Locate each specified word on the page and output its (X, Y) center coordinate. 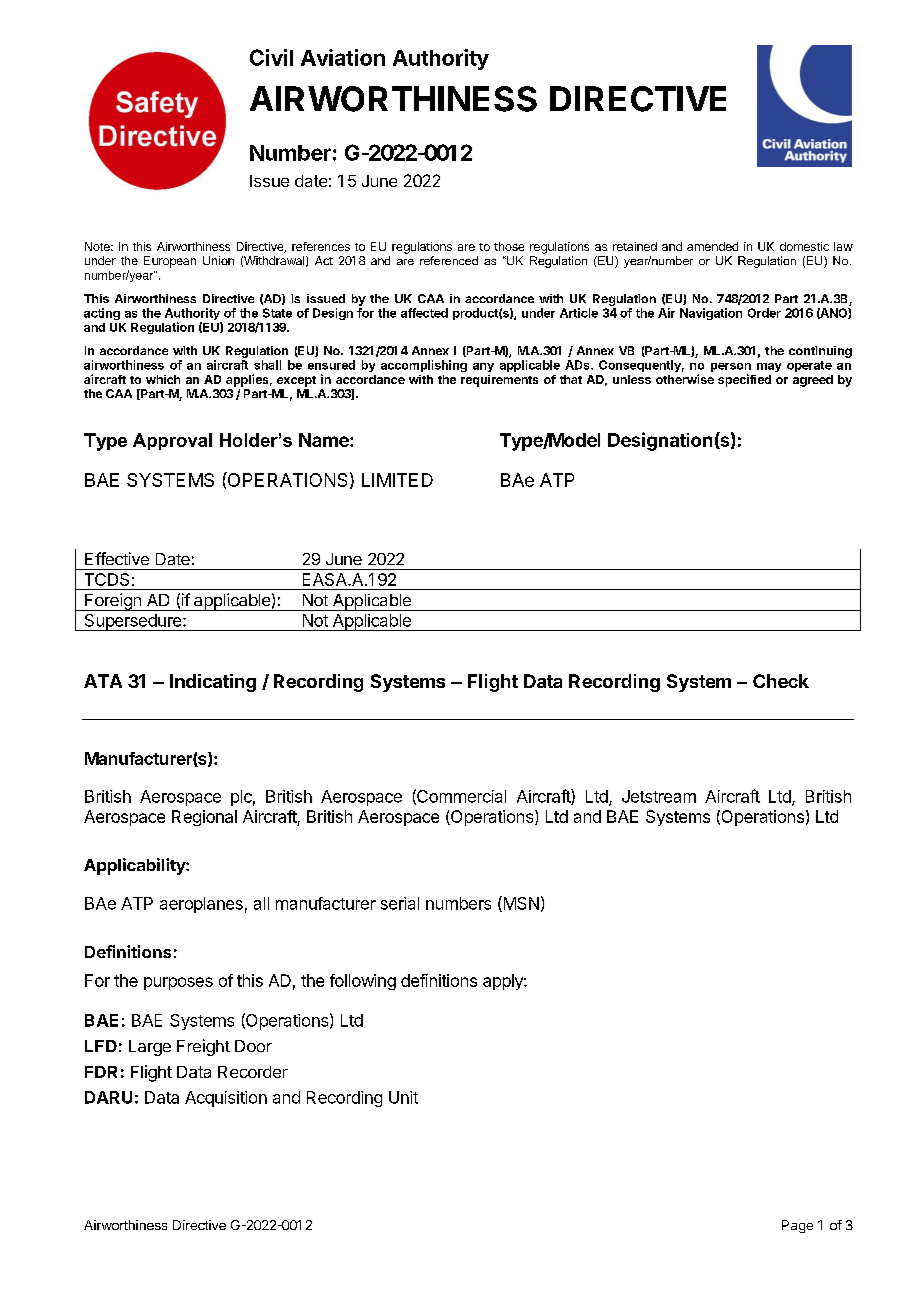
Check (781, 681)
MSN (520, 904)
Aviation (343, 57)
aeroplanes (201, 905)
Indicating (213, 683)
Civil (271, 57)
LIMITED (397, 480)
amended (712, 246)
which (163, 379)
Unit (403, 1097)
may (769, 367)
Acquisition (226, 1099)
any (483, 367)
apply (504, 982)
